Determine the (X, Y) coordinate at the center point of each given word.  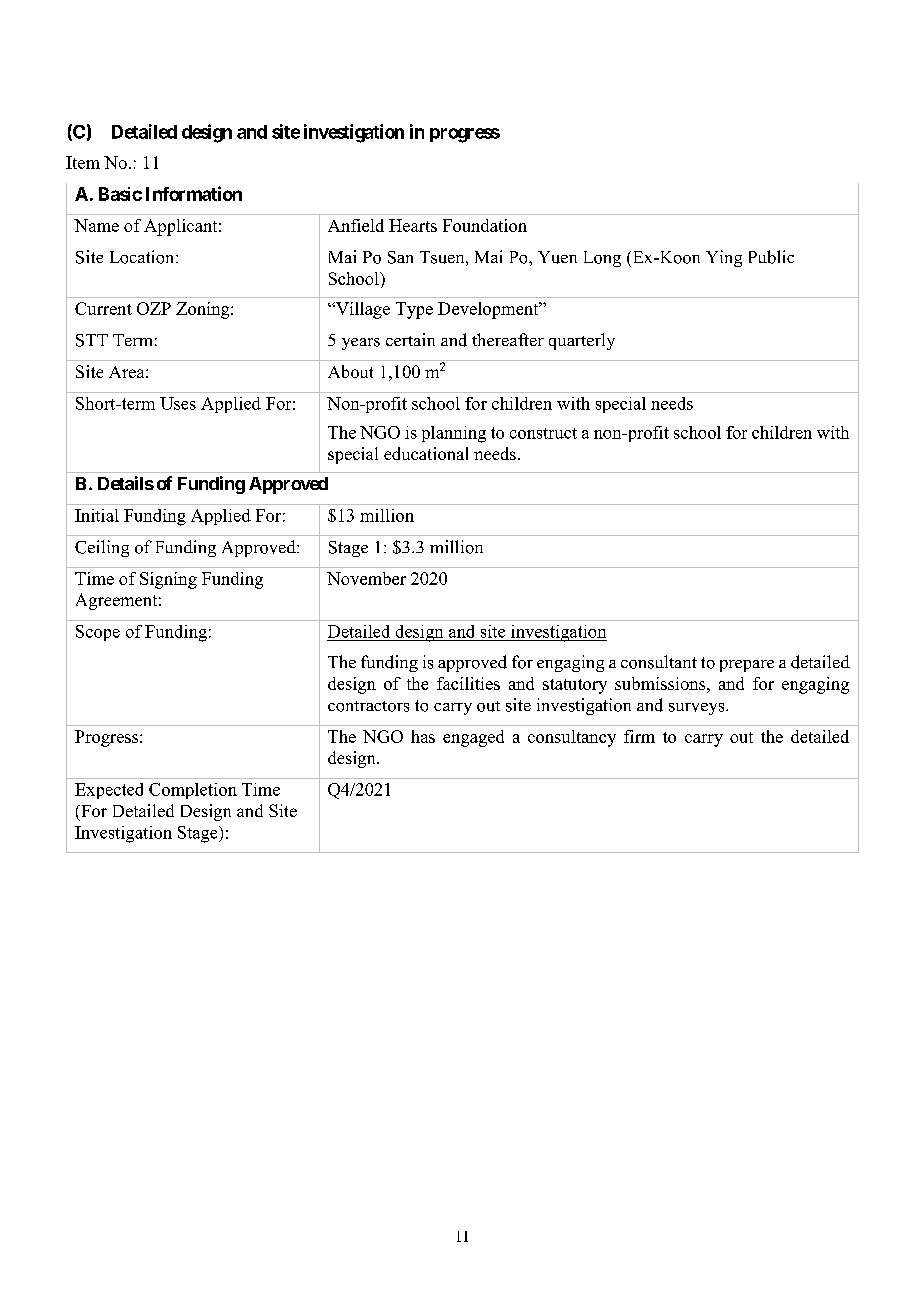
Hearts (413, 225)
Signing (168, 580)
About (350, 371)
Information (194, 193)
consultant (659, 662)
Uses (178, 403)
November (366, 578)
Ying (724, 258)
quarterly (582, 341)
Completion (193, 791)
